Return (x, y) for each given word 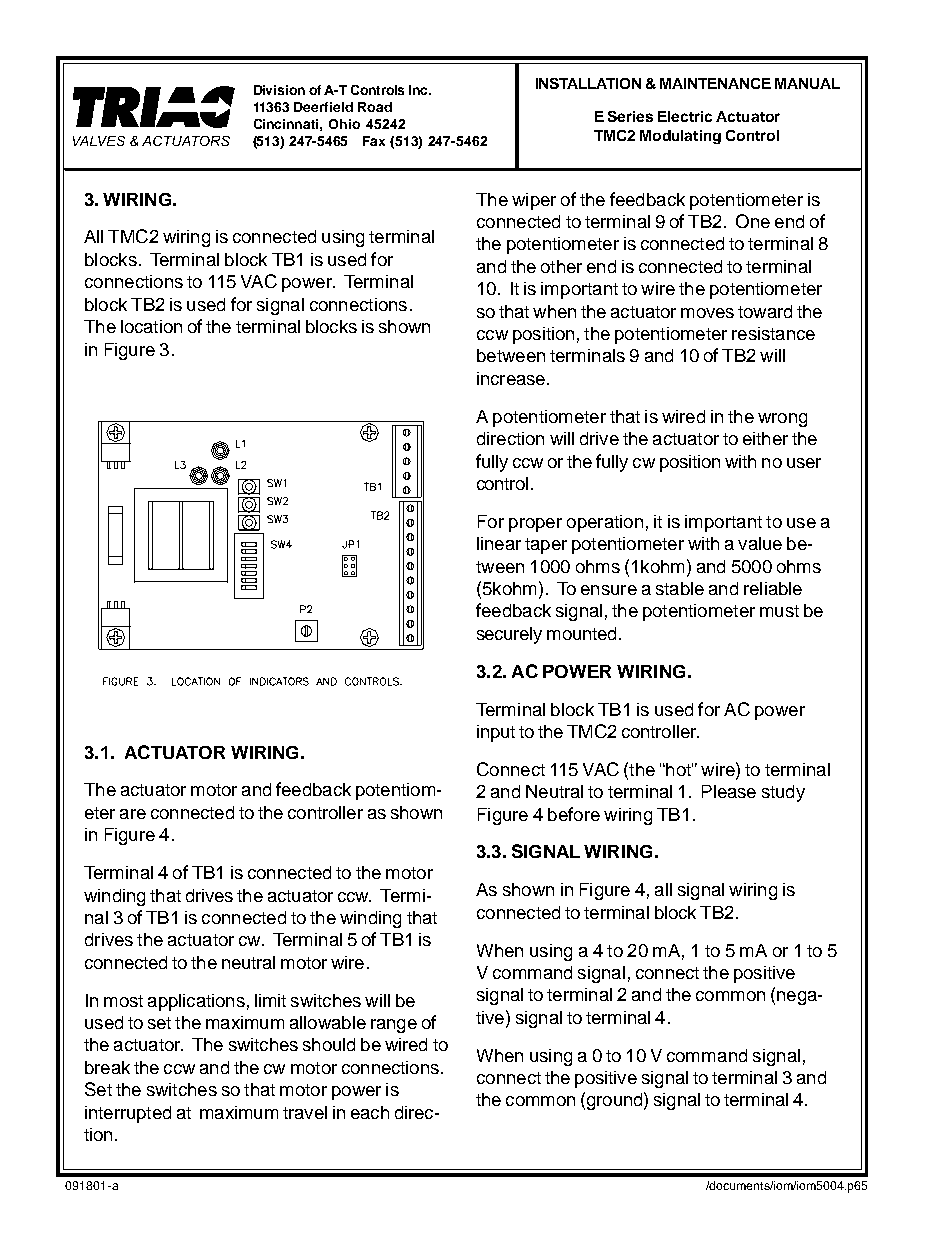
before (574, 814)
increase (511, 378)
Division (279, 90)
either (765, 438)
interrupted (128, 1114)
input (496, 733)
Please (729, 791)
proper (535, 525)
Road (375, 107)
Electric (685, 116)
